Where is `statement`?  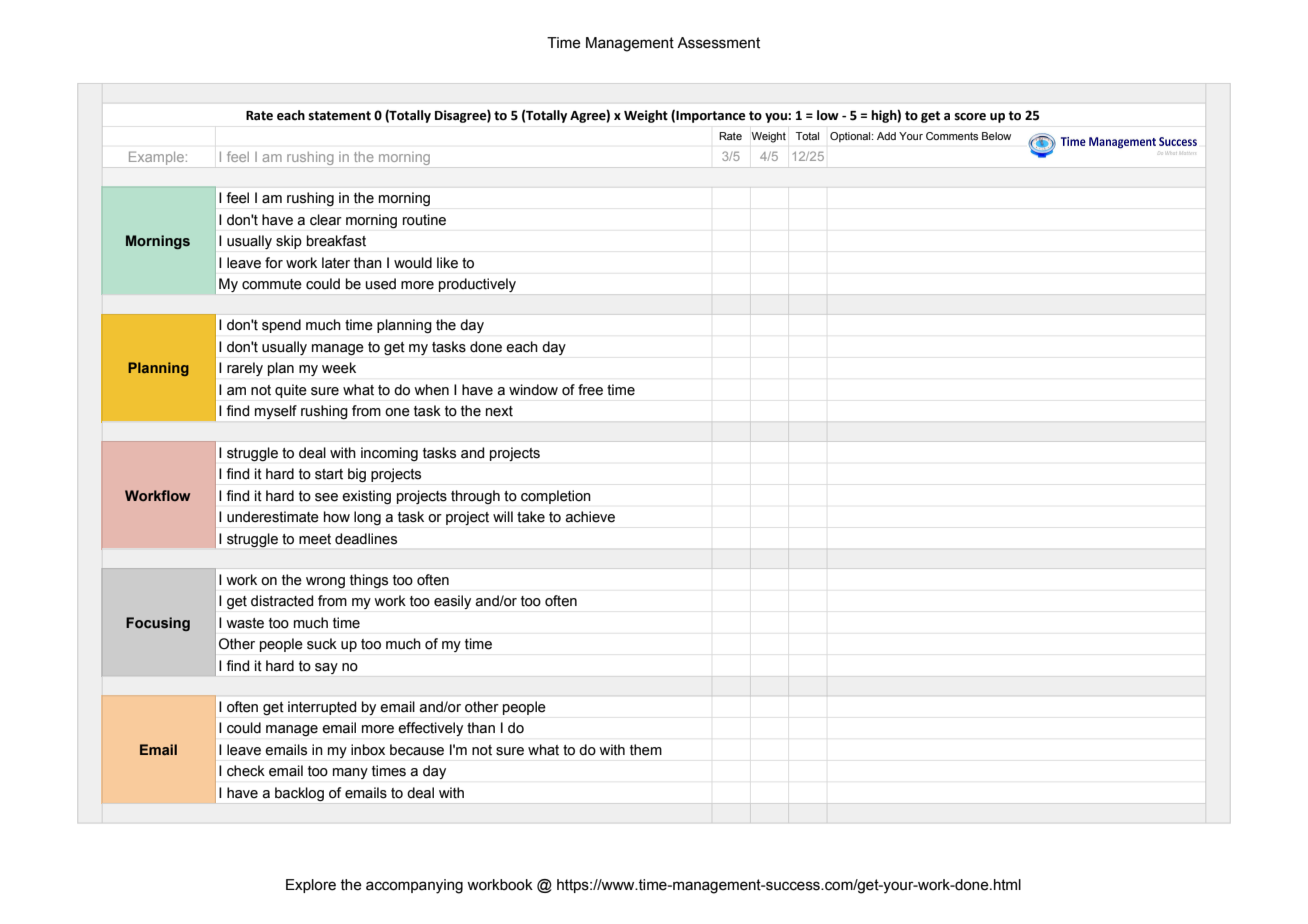
statement is located at coordinates (340, 116).
